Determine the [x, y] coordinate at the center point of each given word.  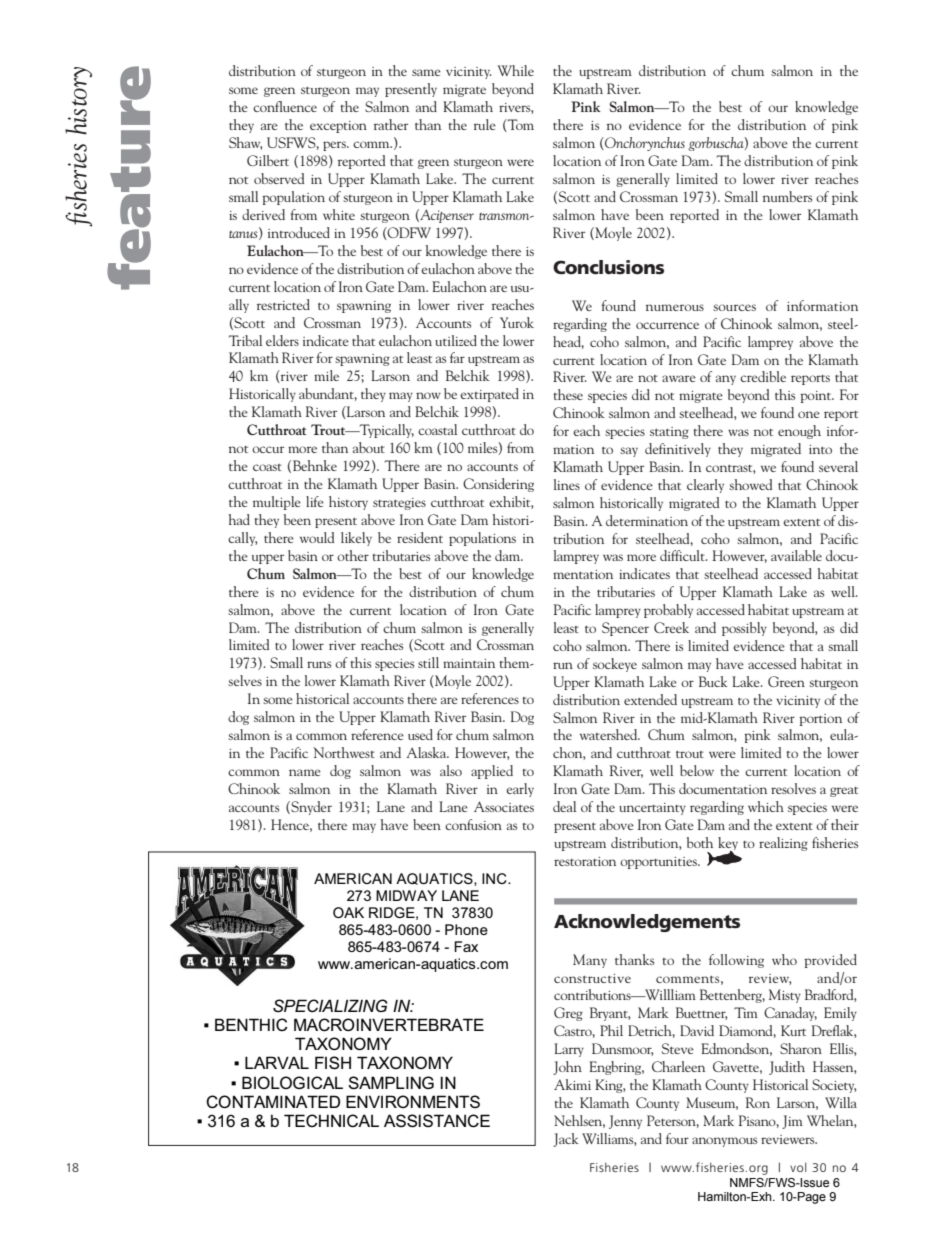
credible [763, 376]
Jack [566, 1140]
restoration [585, 861]
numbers [787, 196]
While [516, 70]
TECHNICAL [331, 1121]
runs [319, 664]
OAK [348, 912]
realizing [783, 844]
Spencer [625, 629]
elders [282, 340]
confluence [285, 106]
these [568, 394]
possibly [744, 629]
